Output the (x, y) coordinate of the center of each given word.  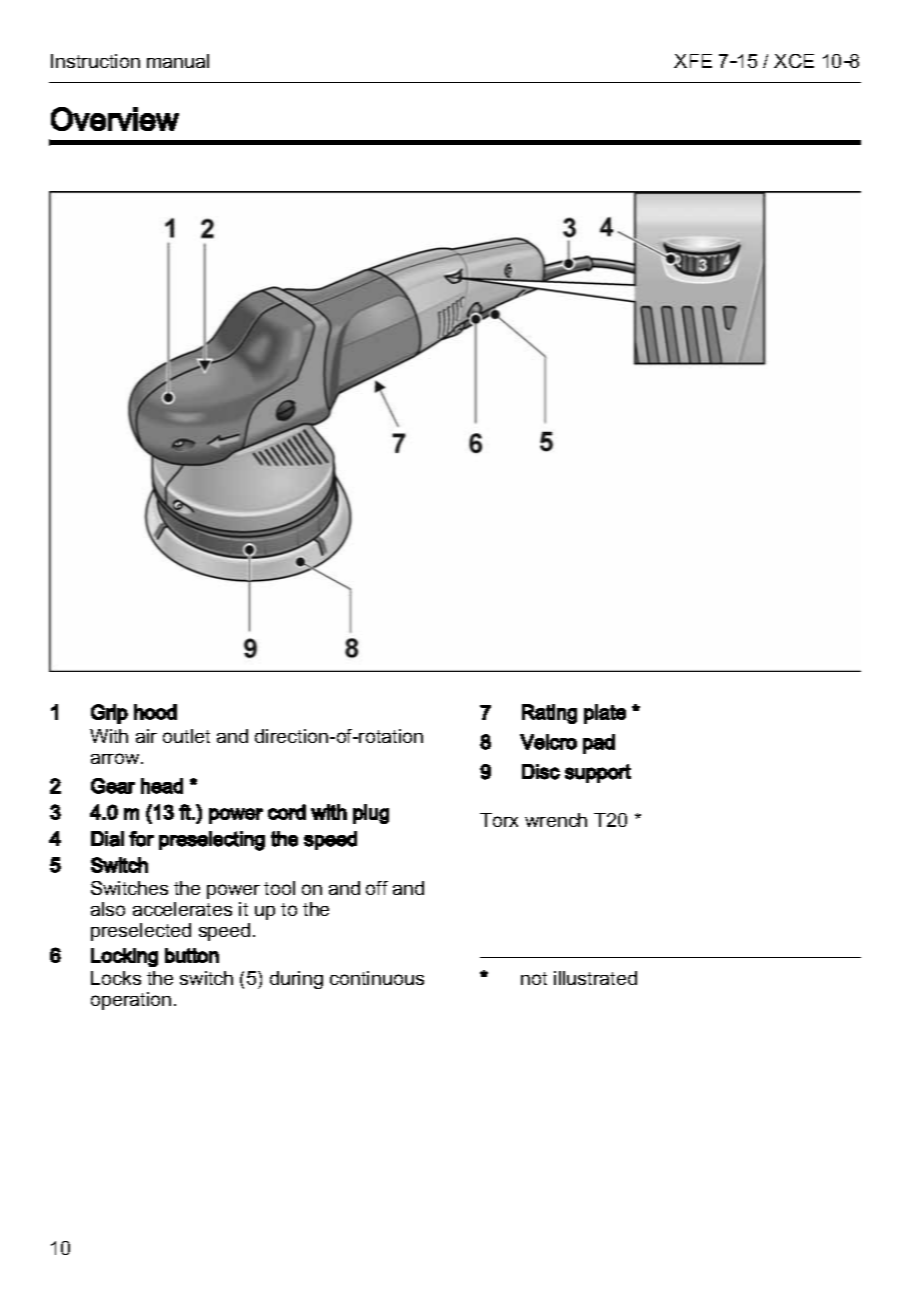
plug (371, 814)
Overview (115, 119)
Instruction (95, 61)
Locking (124, 957)
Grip (109, 714)
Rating (549, 714)
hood (155, 712)
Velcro (548, 742)
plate (605, 714)
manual (178, 61)
